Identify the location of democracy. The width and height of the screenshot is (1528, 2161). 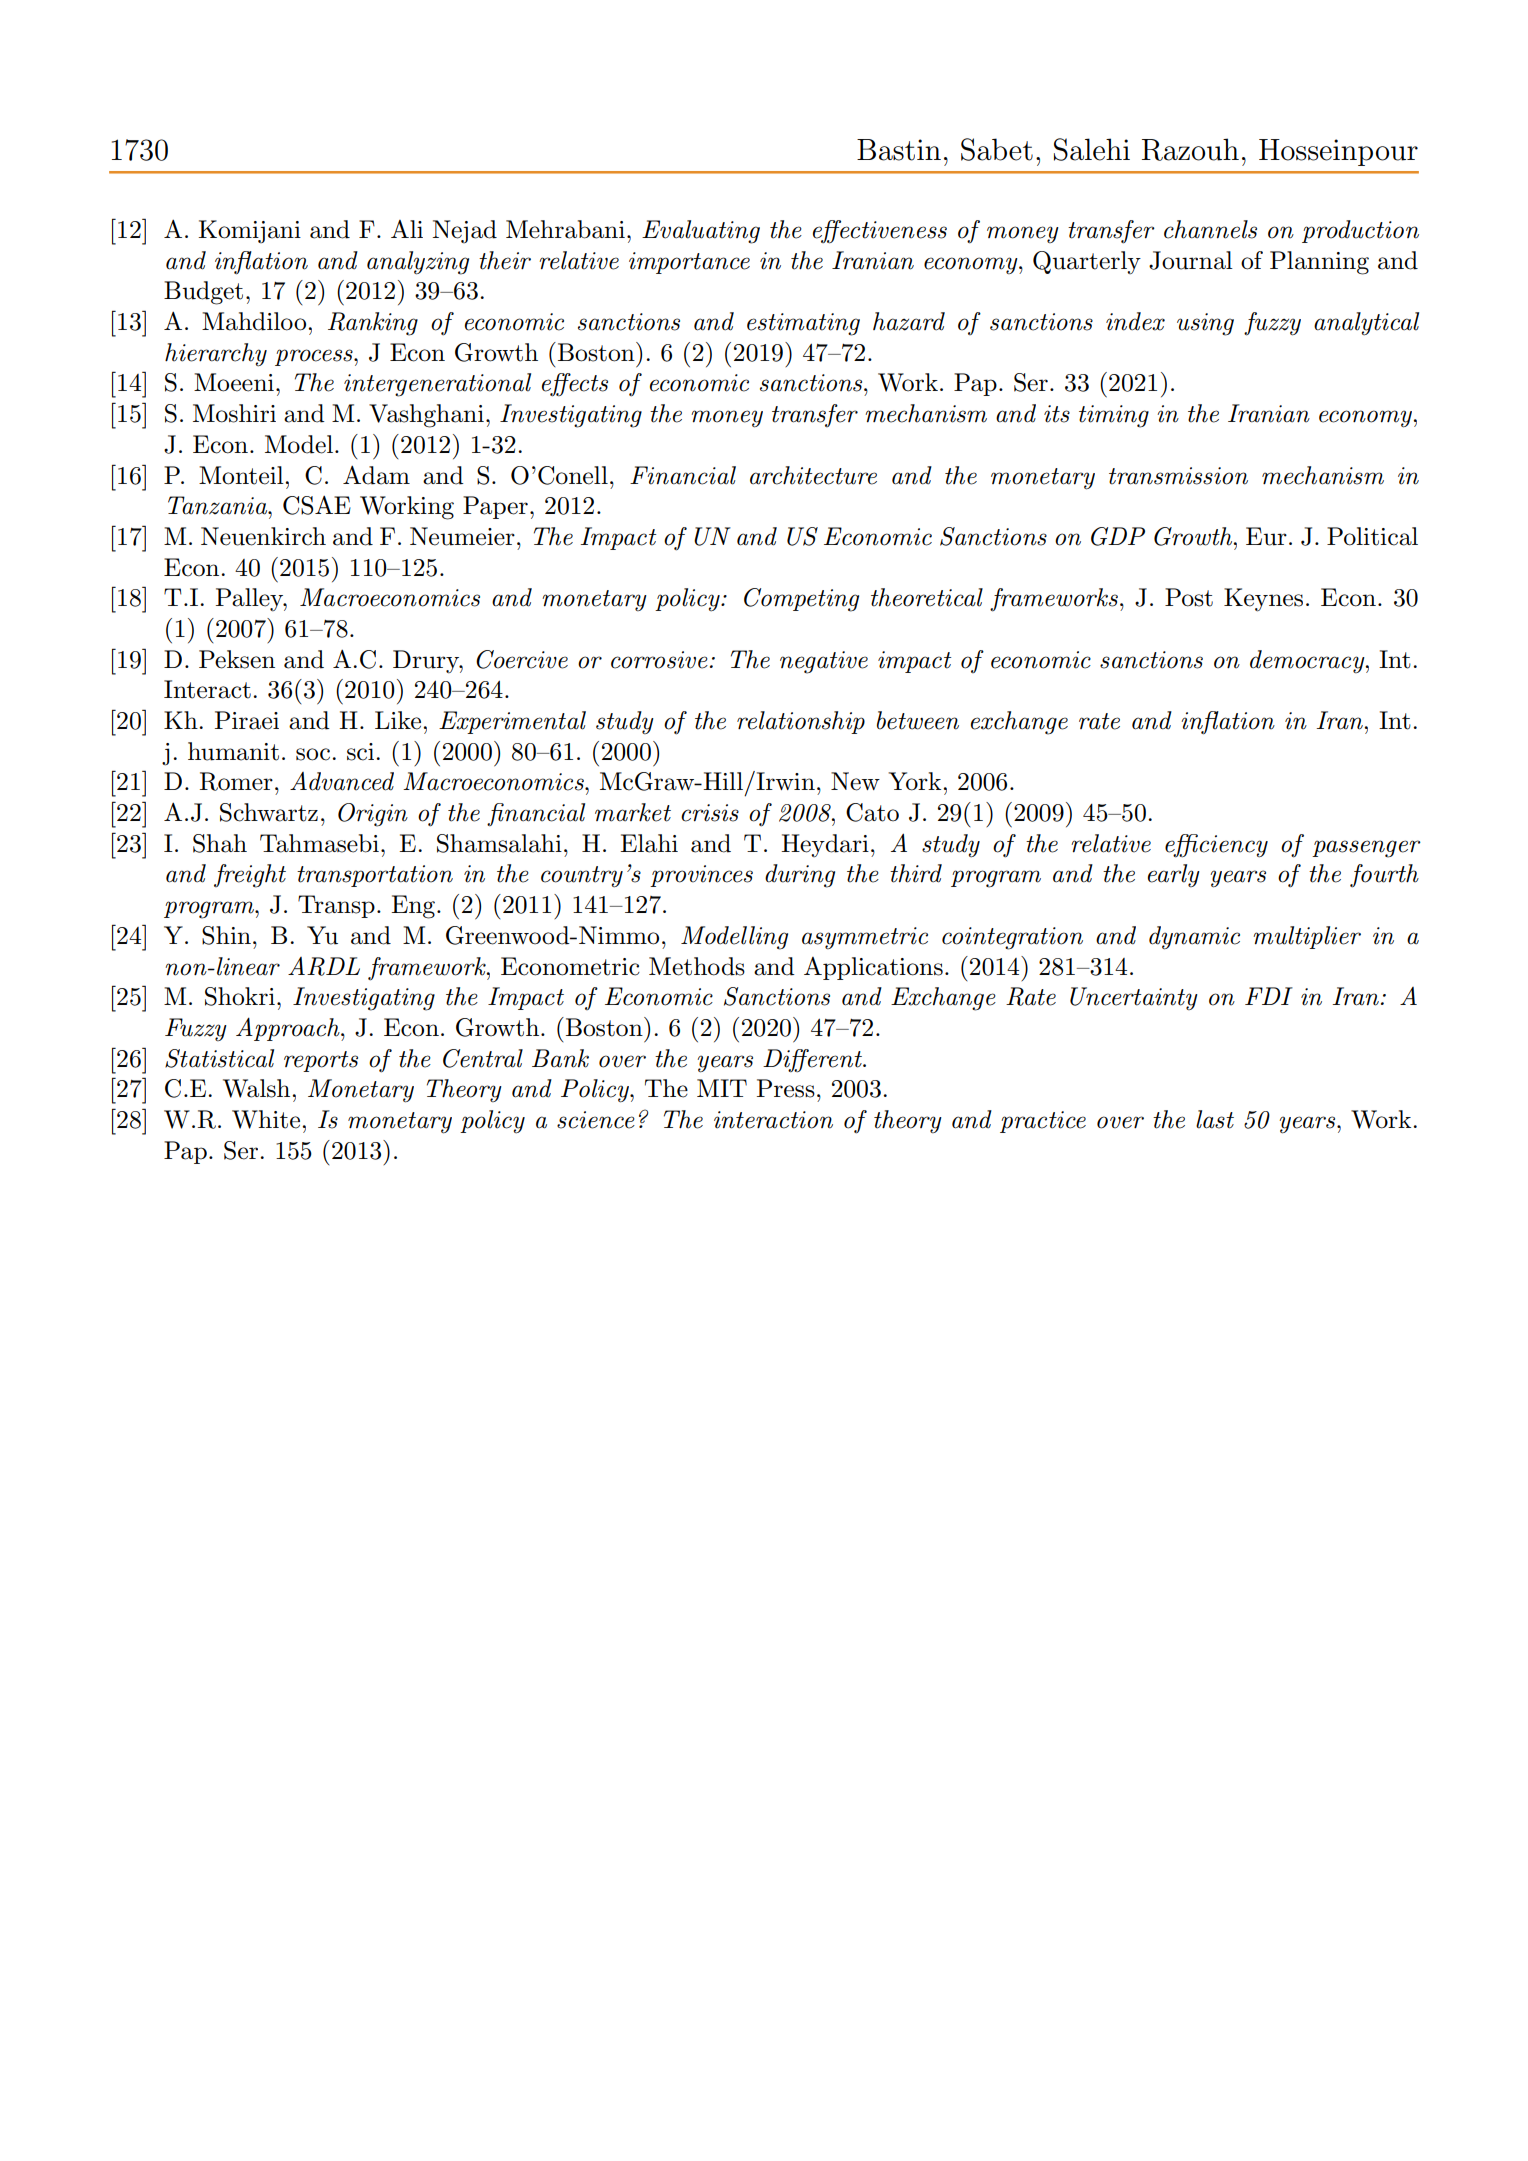
(1308, 661).
